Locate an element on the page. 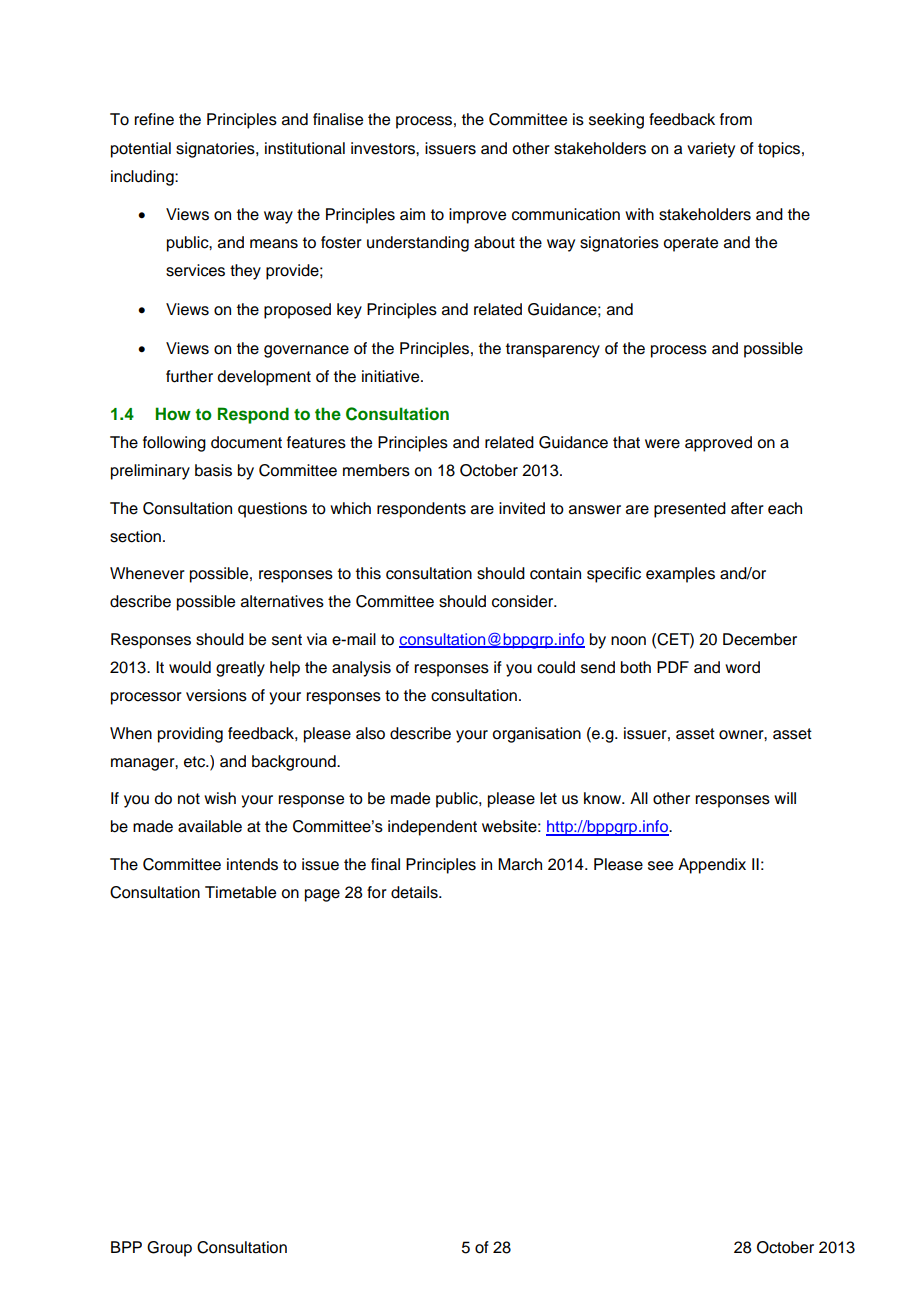 Image resolution: width=924 pixels, height=1308 pixels. Group is located at coordinates (169, 1249).
